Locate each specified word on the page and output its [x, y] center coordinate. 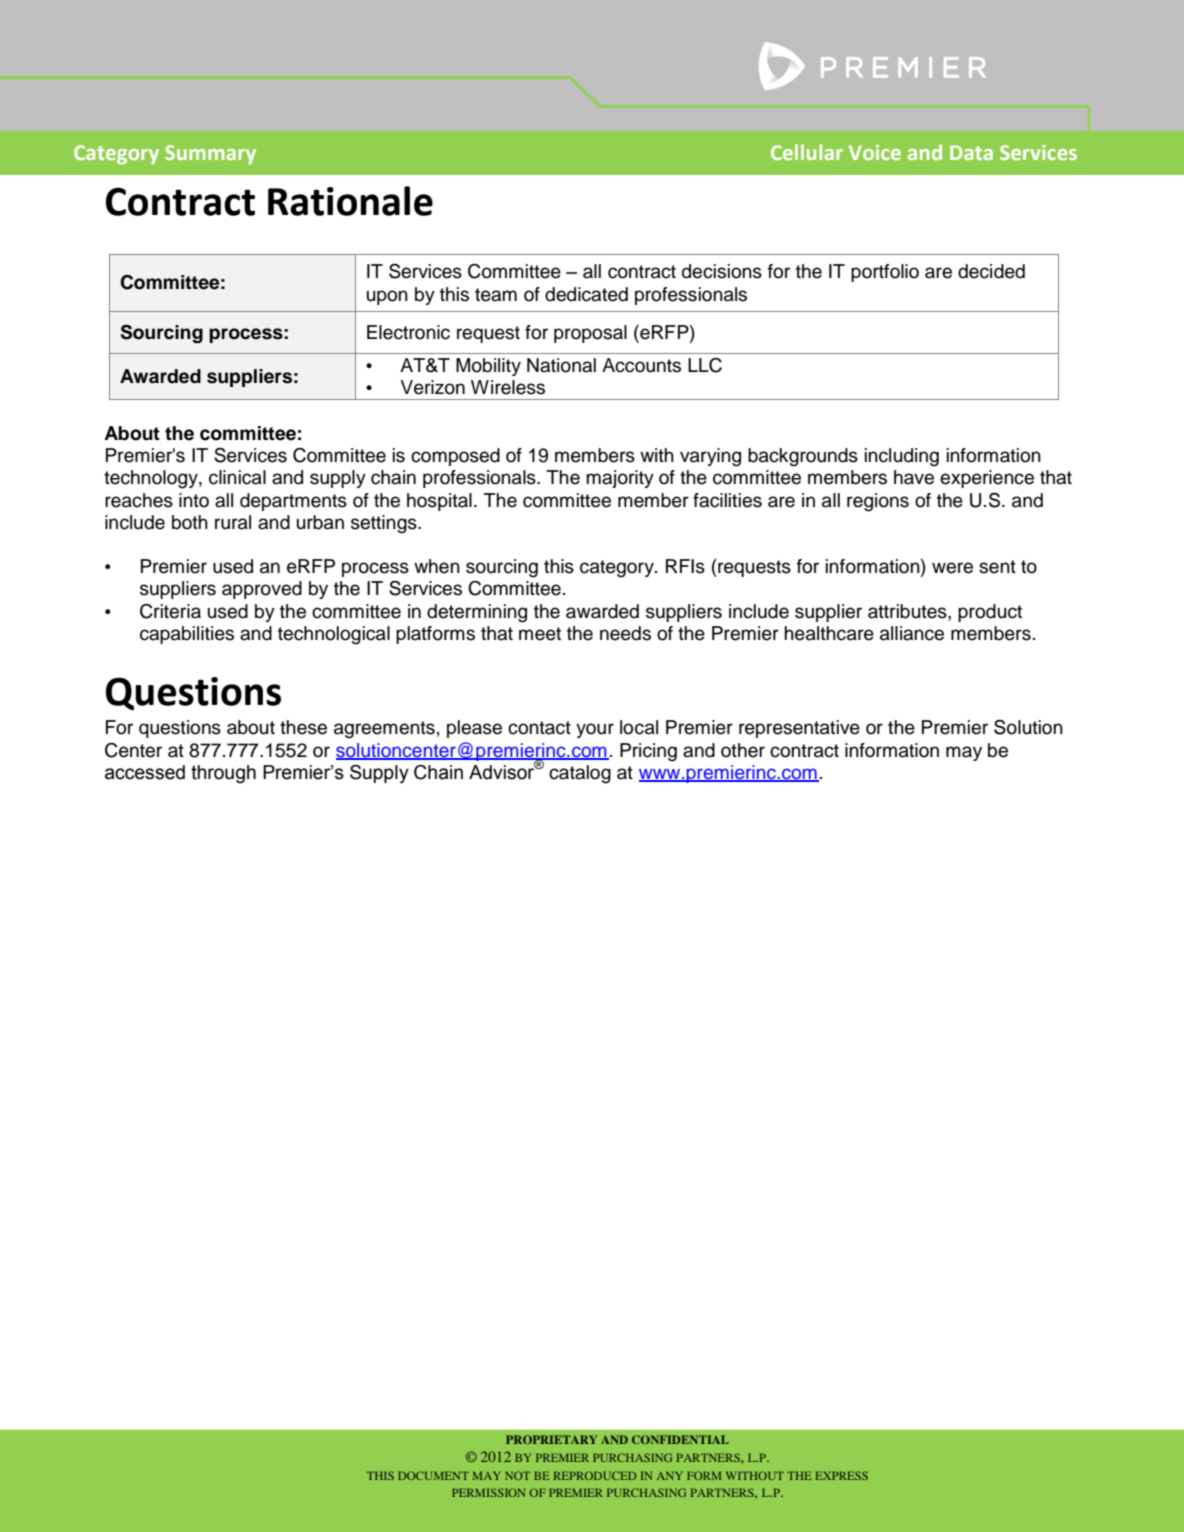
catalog [580, 774]
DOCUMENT [433, 1475]
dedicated [586, 294]
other [743, 750]
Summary [210, 154]
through [223, 774]
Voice [875, 152]
